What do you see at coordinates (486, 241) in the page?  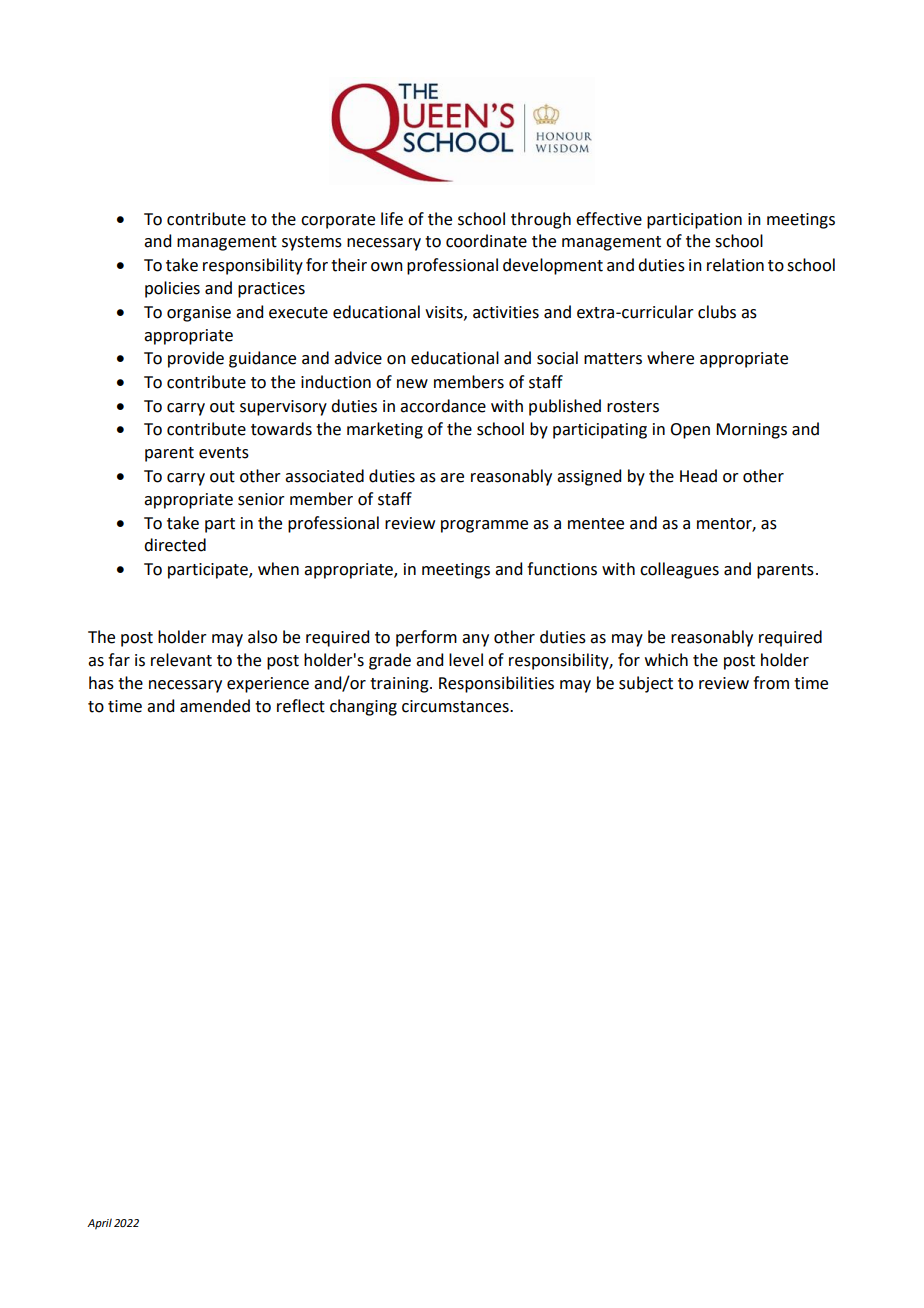 I see `coordinate` at bounding box center [486, 241].
